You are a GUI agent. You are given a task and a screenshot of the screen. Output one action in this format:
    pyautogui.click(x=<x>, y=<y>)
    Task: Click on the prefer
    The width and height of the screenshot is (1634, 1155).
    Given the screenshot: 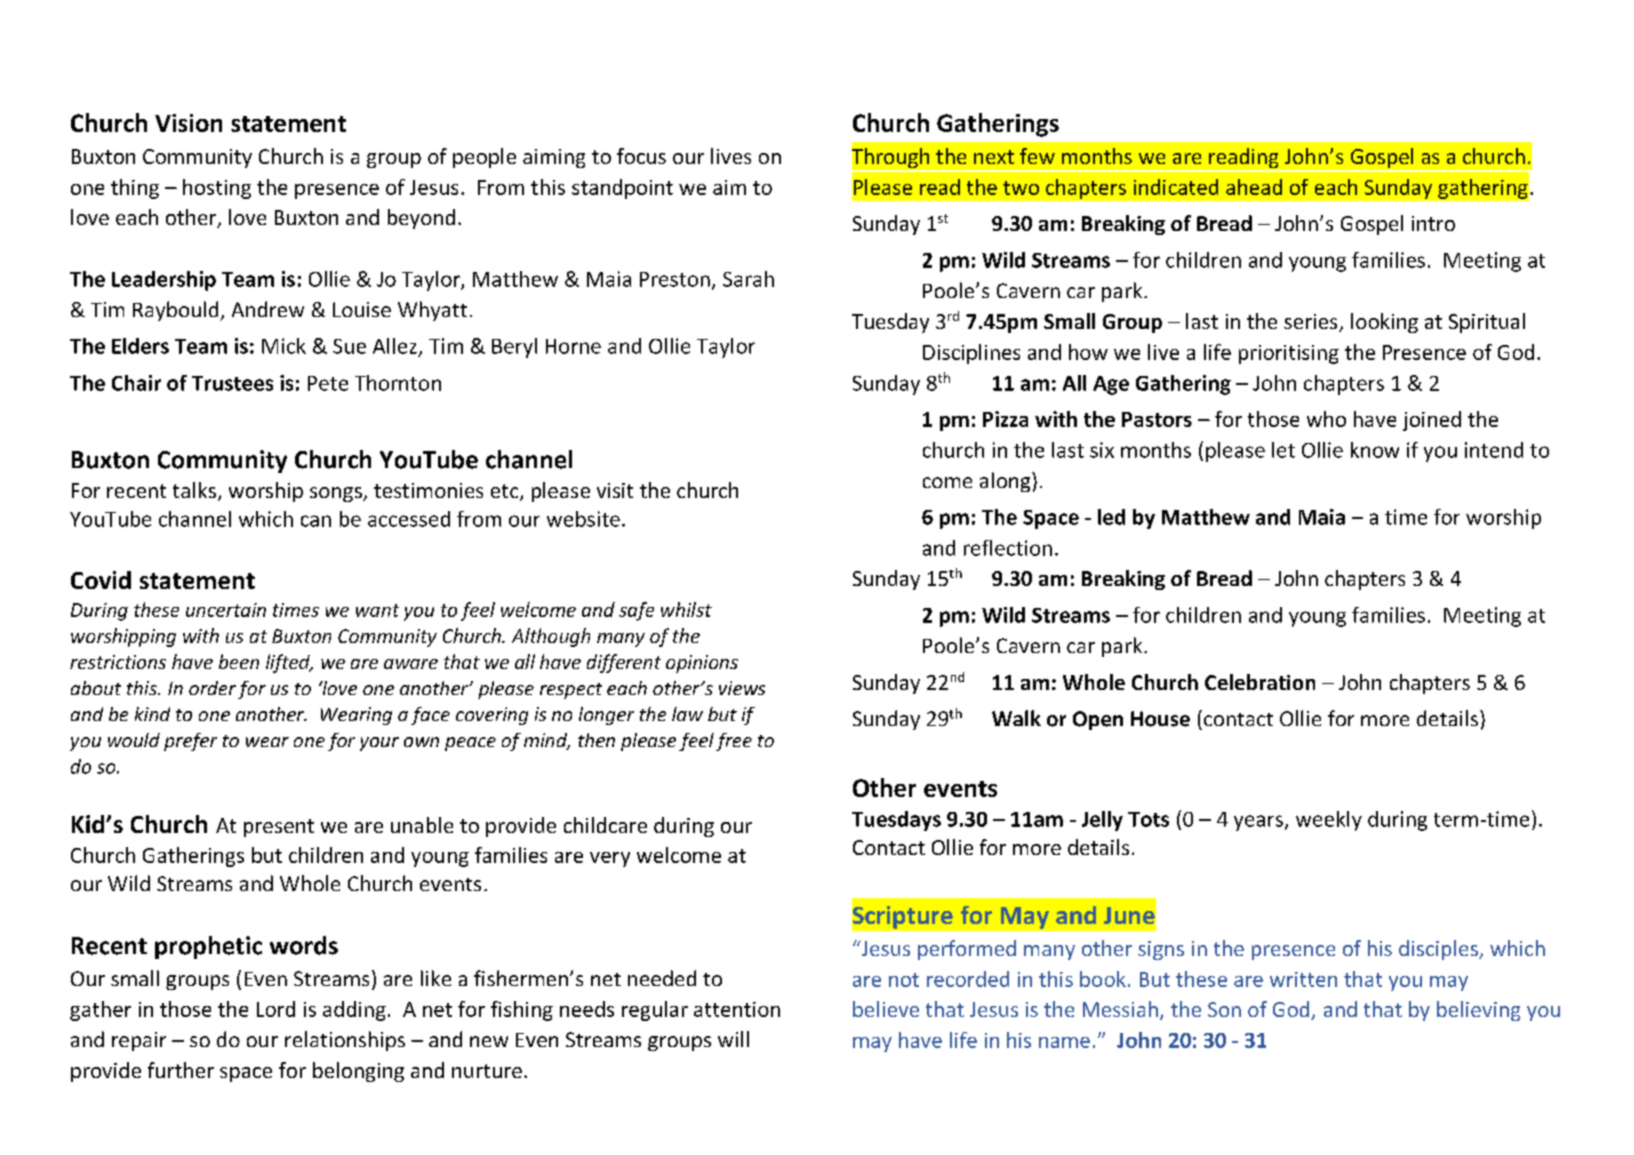 What is the action you would take?
    pyautogui.click(x=190, y=742)
